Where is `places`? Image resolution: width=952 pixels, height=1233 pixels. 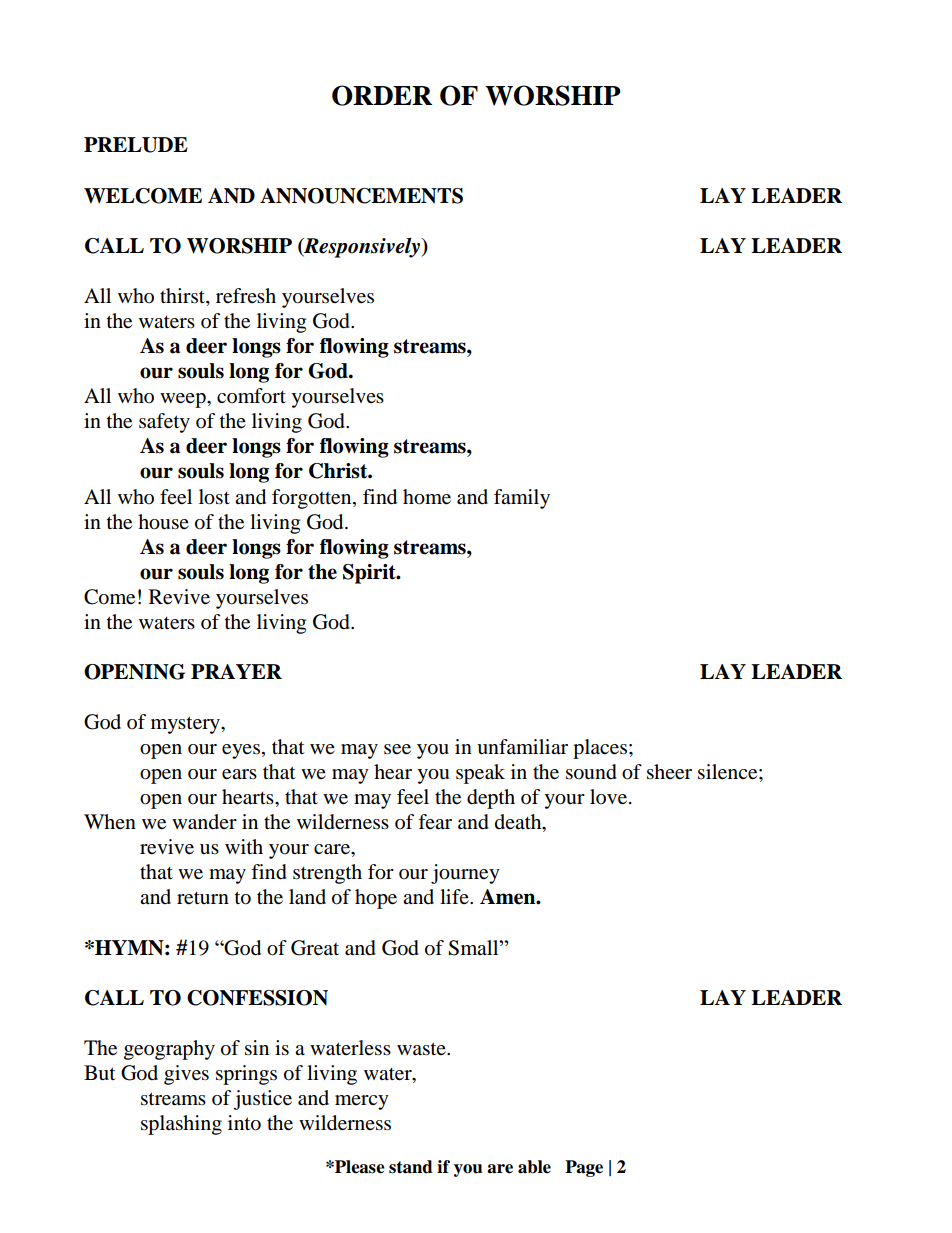
places is located at coordinates (600, 749).
